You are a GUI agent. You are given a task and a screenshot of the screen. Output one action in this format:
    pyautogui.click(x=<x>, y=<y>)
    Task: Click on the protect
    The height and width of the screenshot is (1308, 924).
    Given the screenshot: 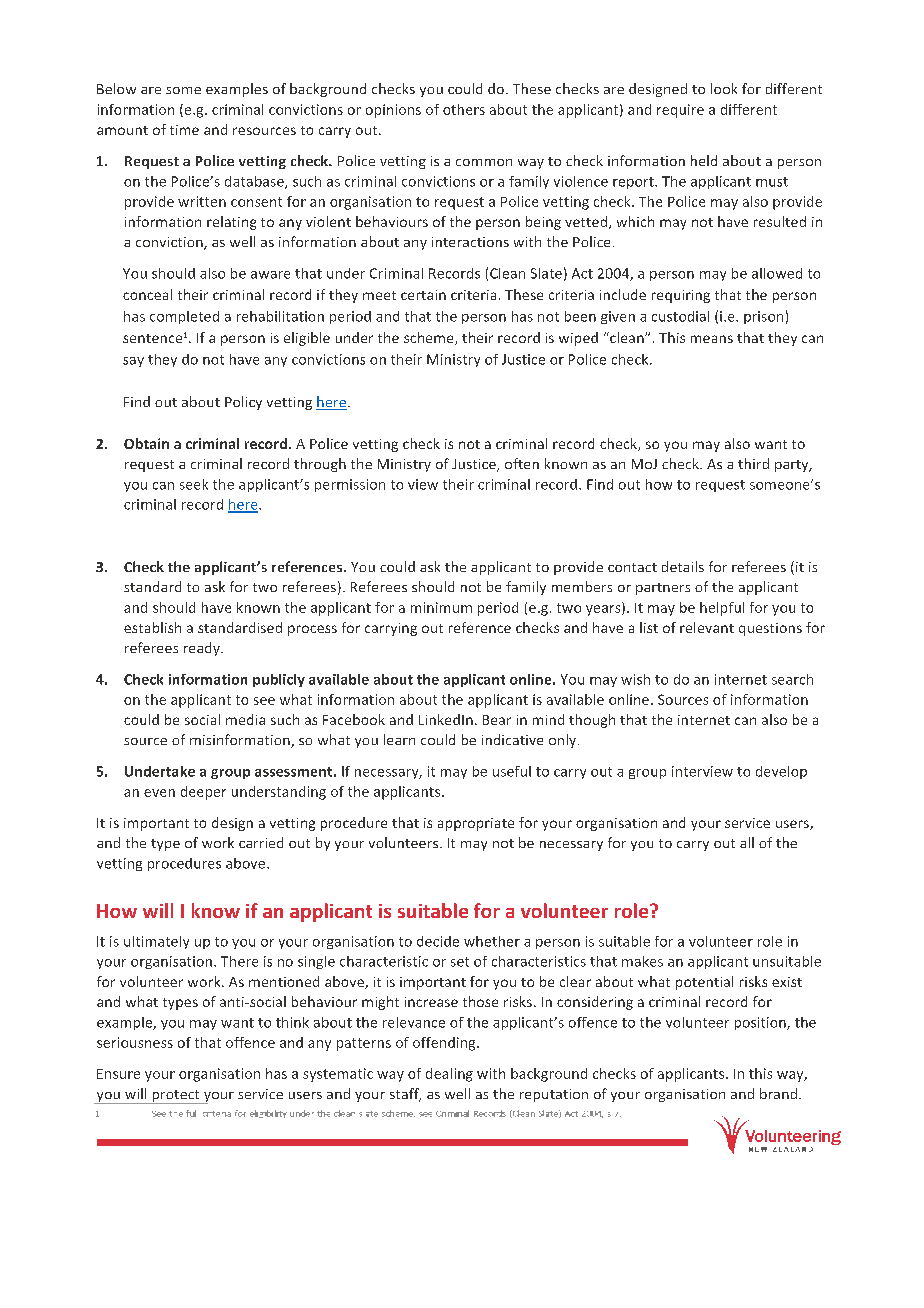 What is the action you would take?
    pyautogui.click(x=176, y=1097)
